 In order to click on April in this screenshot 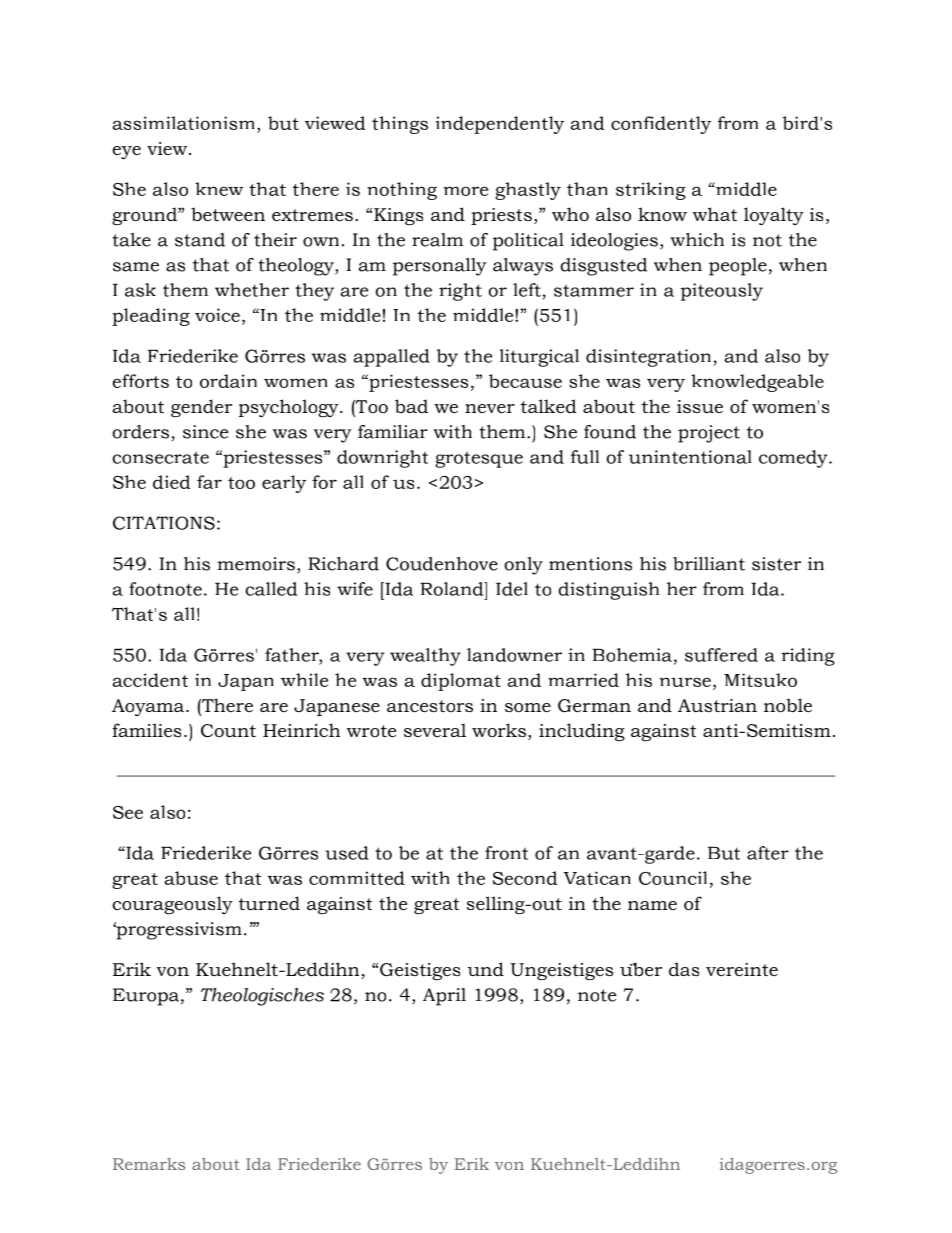, I will do `click(444, 997)`.
